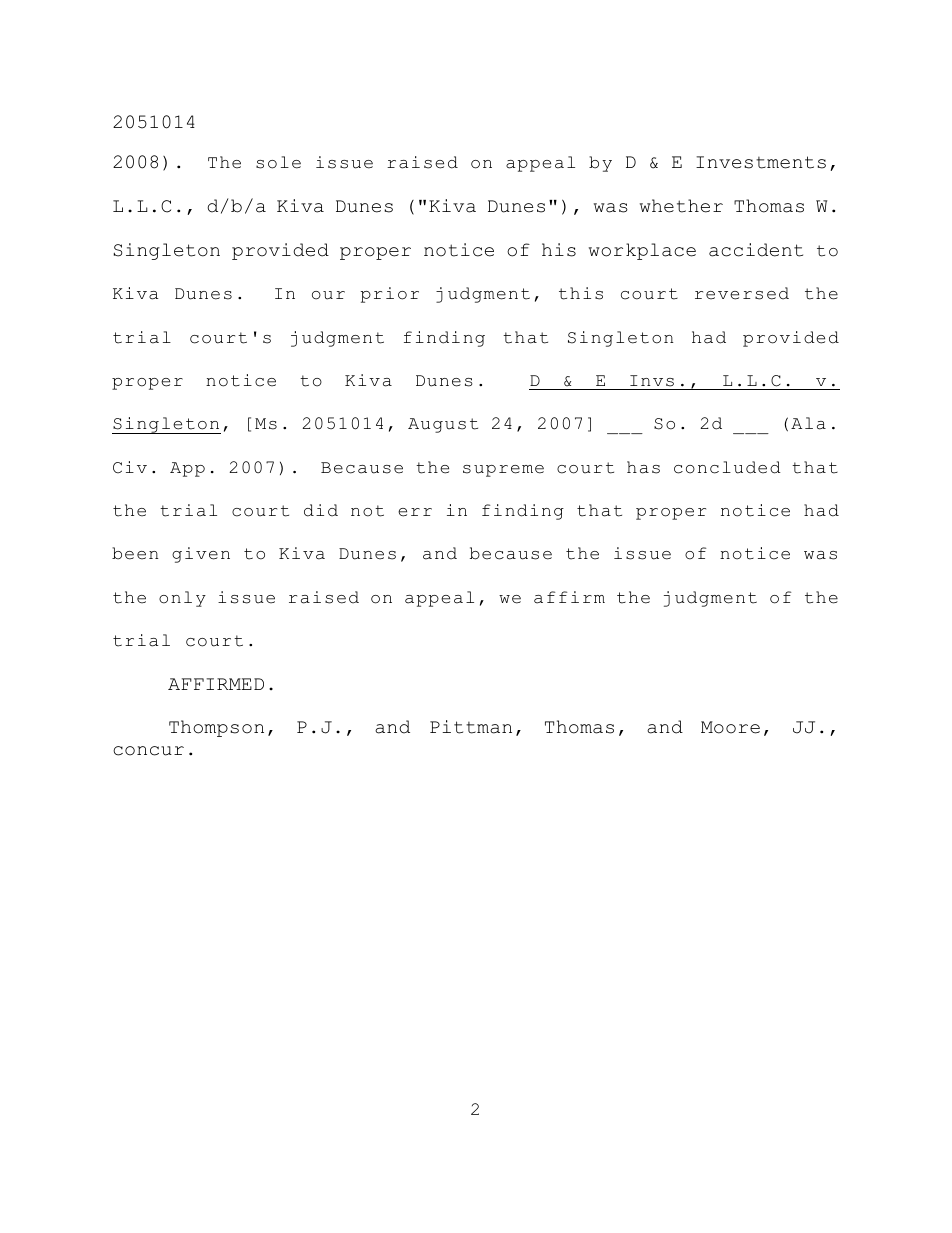 The height and width of the screenshot is (1233, 952). What do you see at coordinates (643, 467) in the screenshot?
I see `has` at bounding box center [643, 467].
